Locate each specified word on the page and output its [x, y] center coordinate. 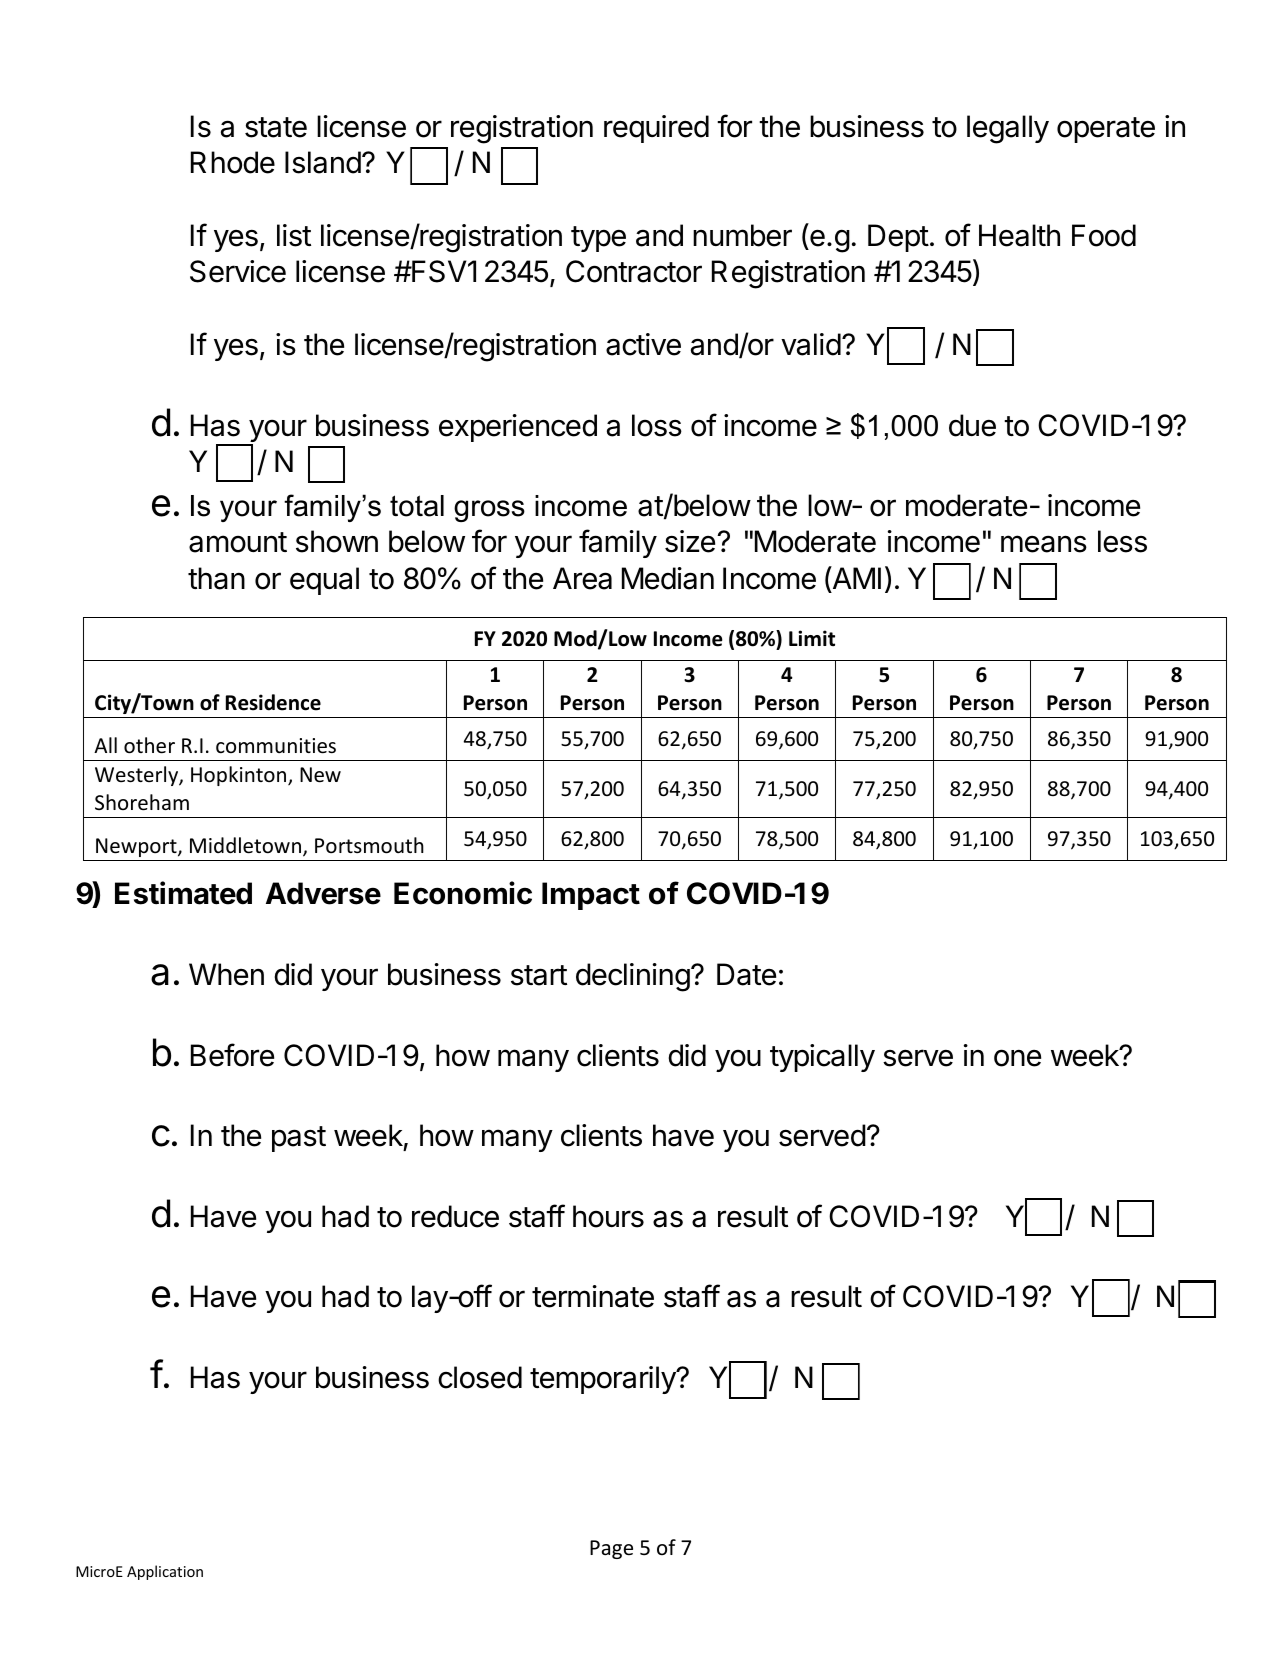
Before [232, 1055]
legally [1008, 129]
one [1017, 1058]
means [1044, 544]
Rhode [233, 162]
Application [165, 1572]
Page [611, 1549]
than [216, 578]
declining [633, 977]
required [656, 129]
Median [668, 578]
